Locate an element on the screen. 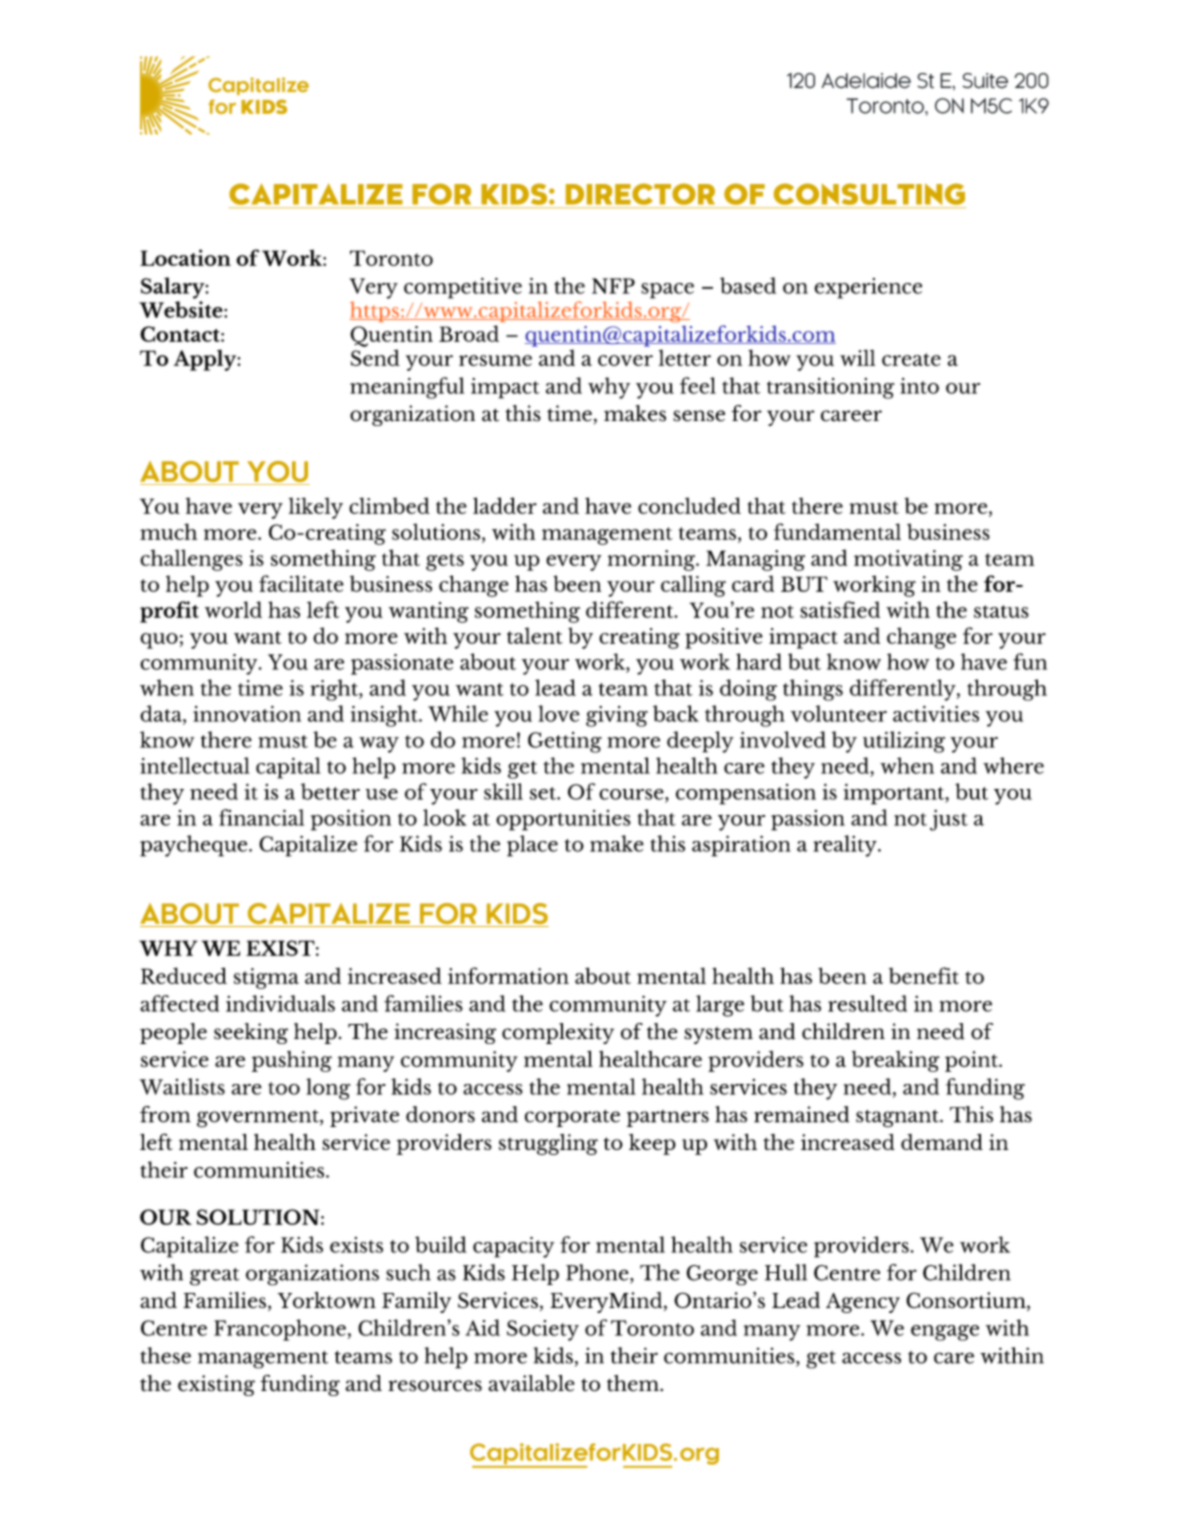 Image resolution: width=1189 pixels, height=1538 pixels. morning is located at coordinates (653, 560).
